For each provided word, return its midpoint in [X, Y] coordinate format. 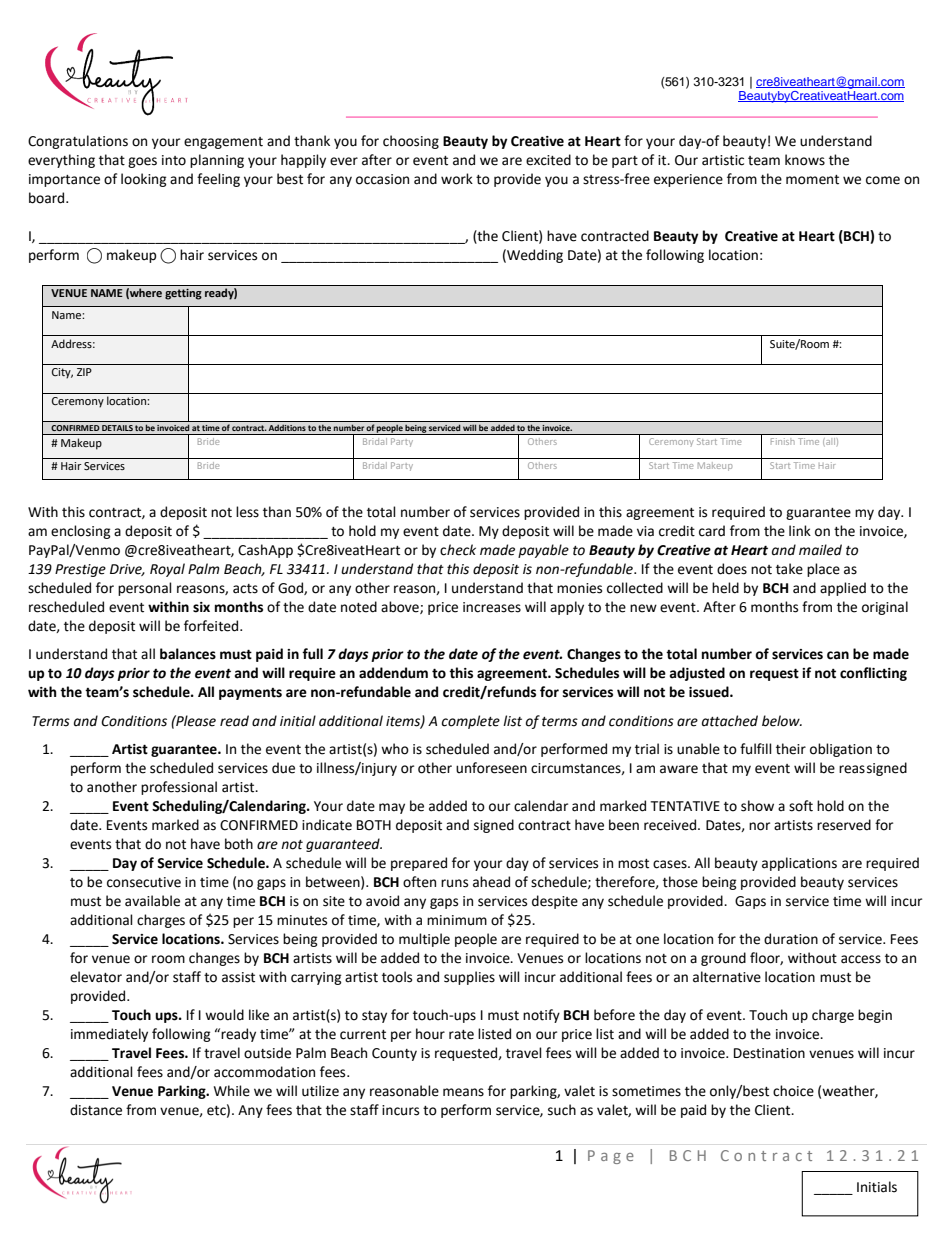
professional [179, 788]
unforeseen [491, 768]
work [457, 179]
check [458, 550]
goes [142, 162]
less [247, 512]
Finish [782, 440]
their [791, 749]
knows [805, 160]
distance [96, 1110]
